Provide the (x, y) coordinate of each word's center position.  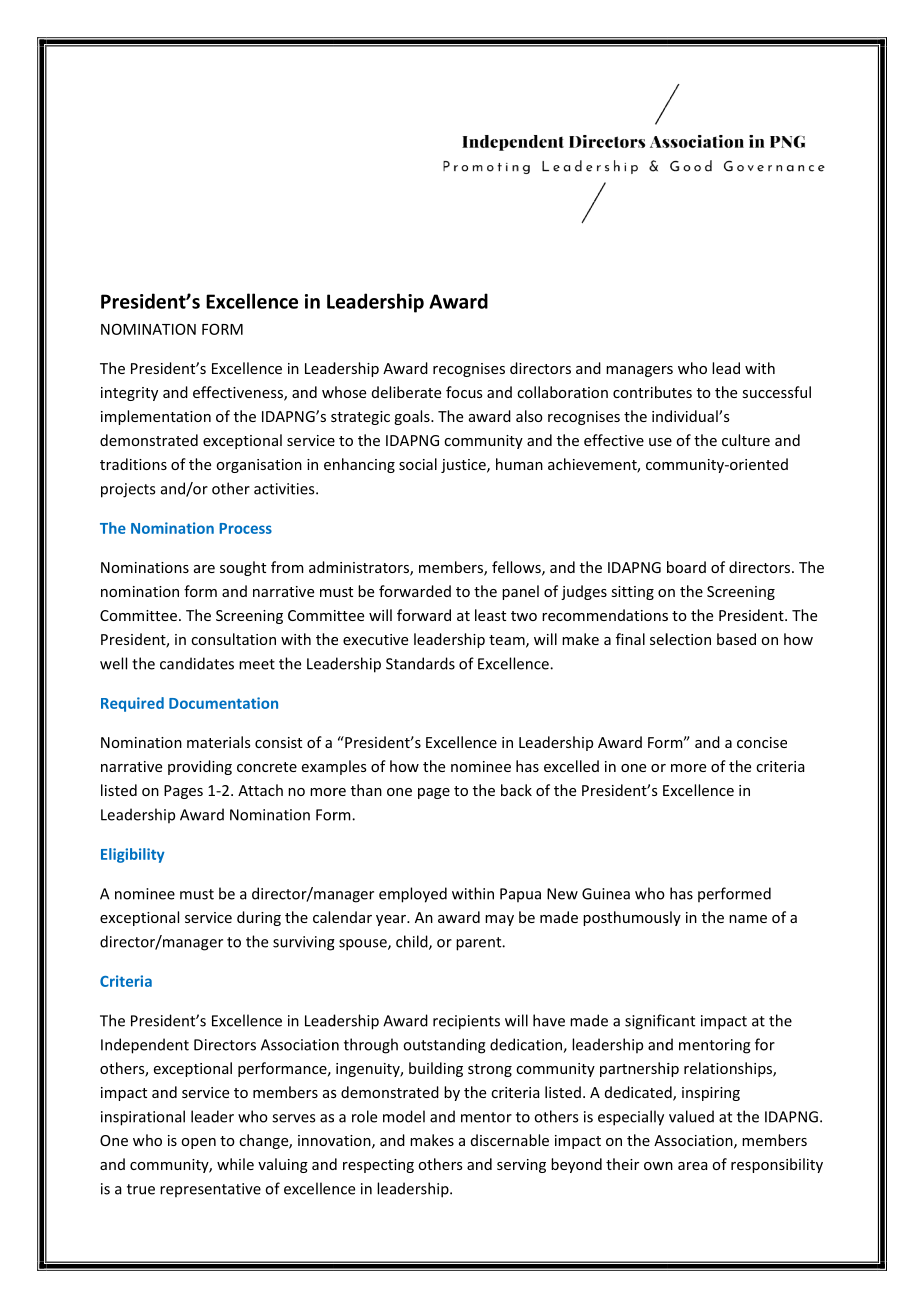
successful (776, 392)
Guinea (606, 894)
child (413, 942)
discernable (510, 1140)
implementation (156, 417)
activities (285, 489)
